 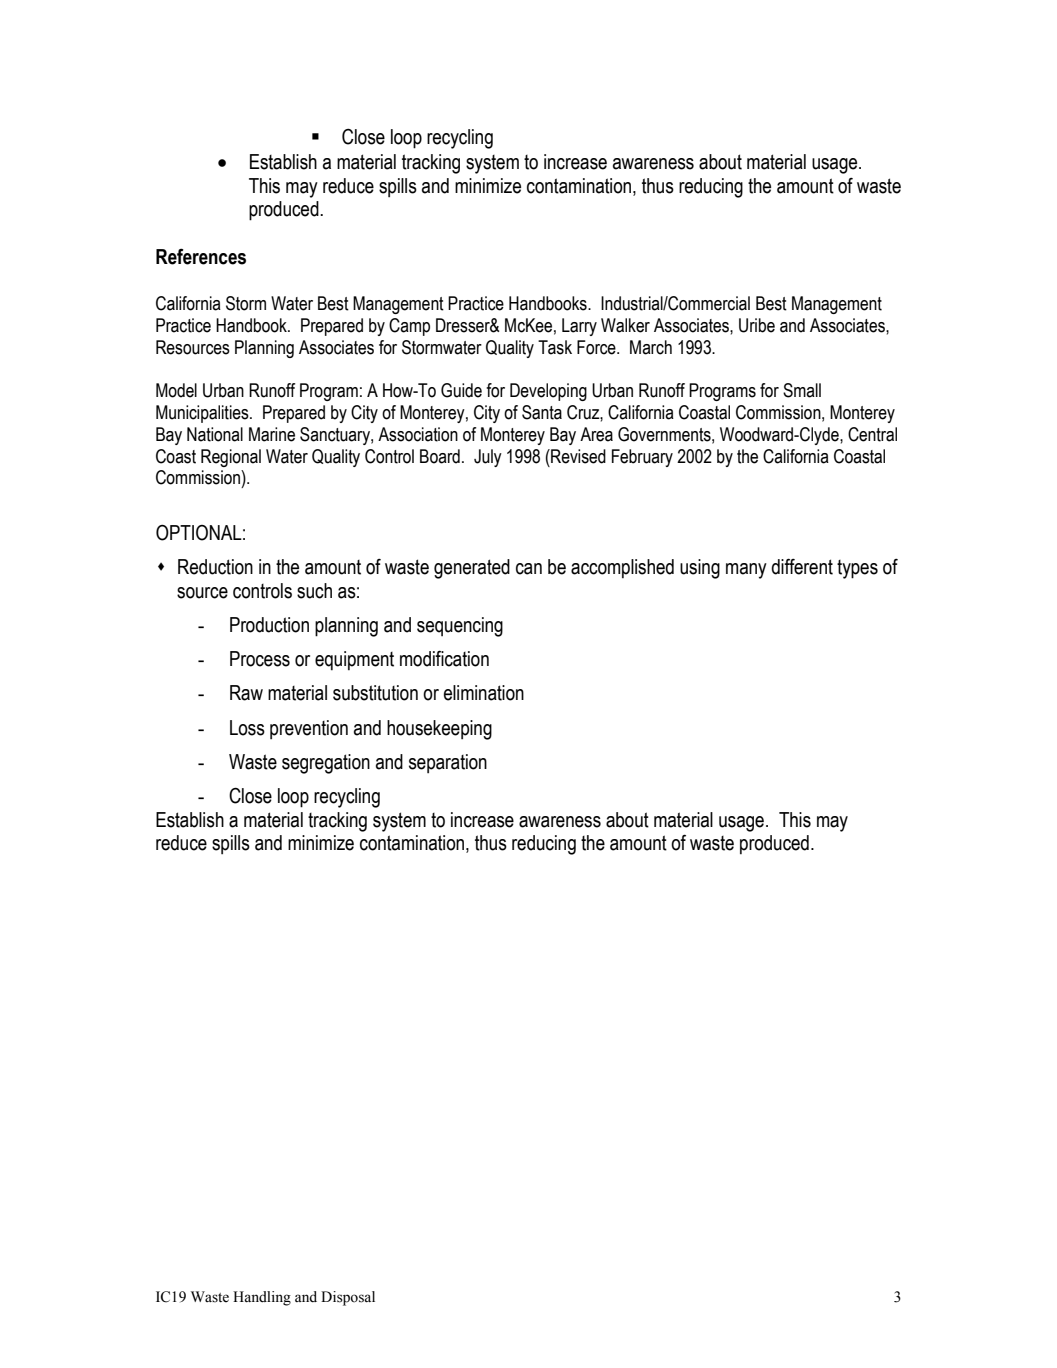 What do you see at coordinates (579, 327) in the screenshot?
I see `Larry` at bounding box center [579, 327].
